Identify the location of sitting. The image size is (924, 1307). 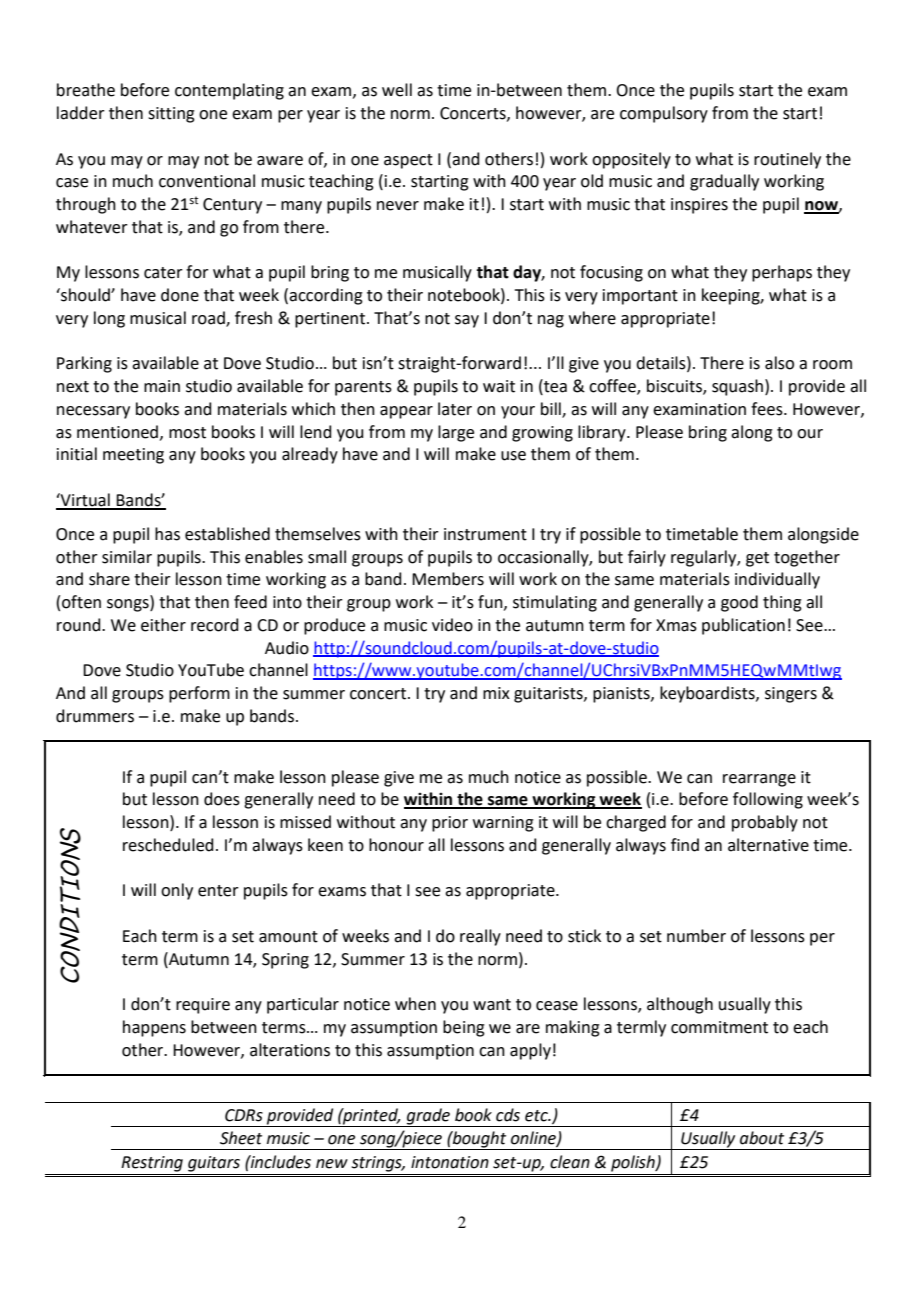
(171, 115).
